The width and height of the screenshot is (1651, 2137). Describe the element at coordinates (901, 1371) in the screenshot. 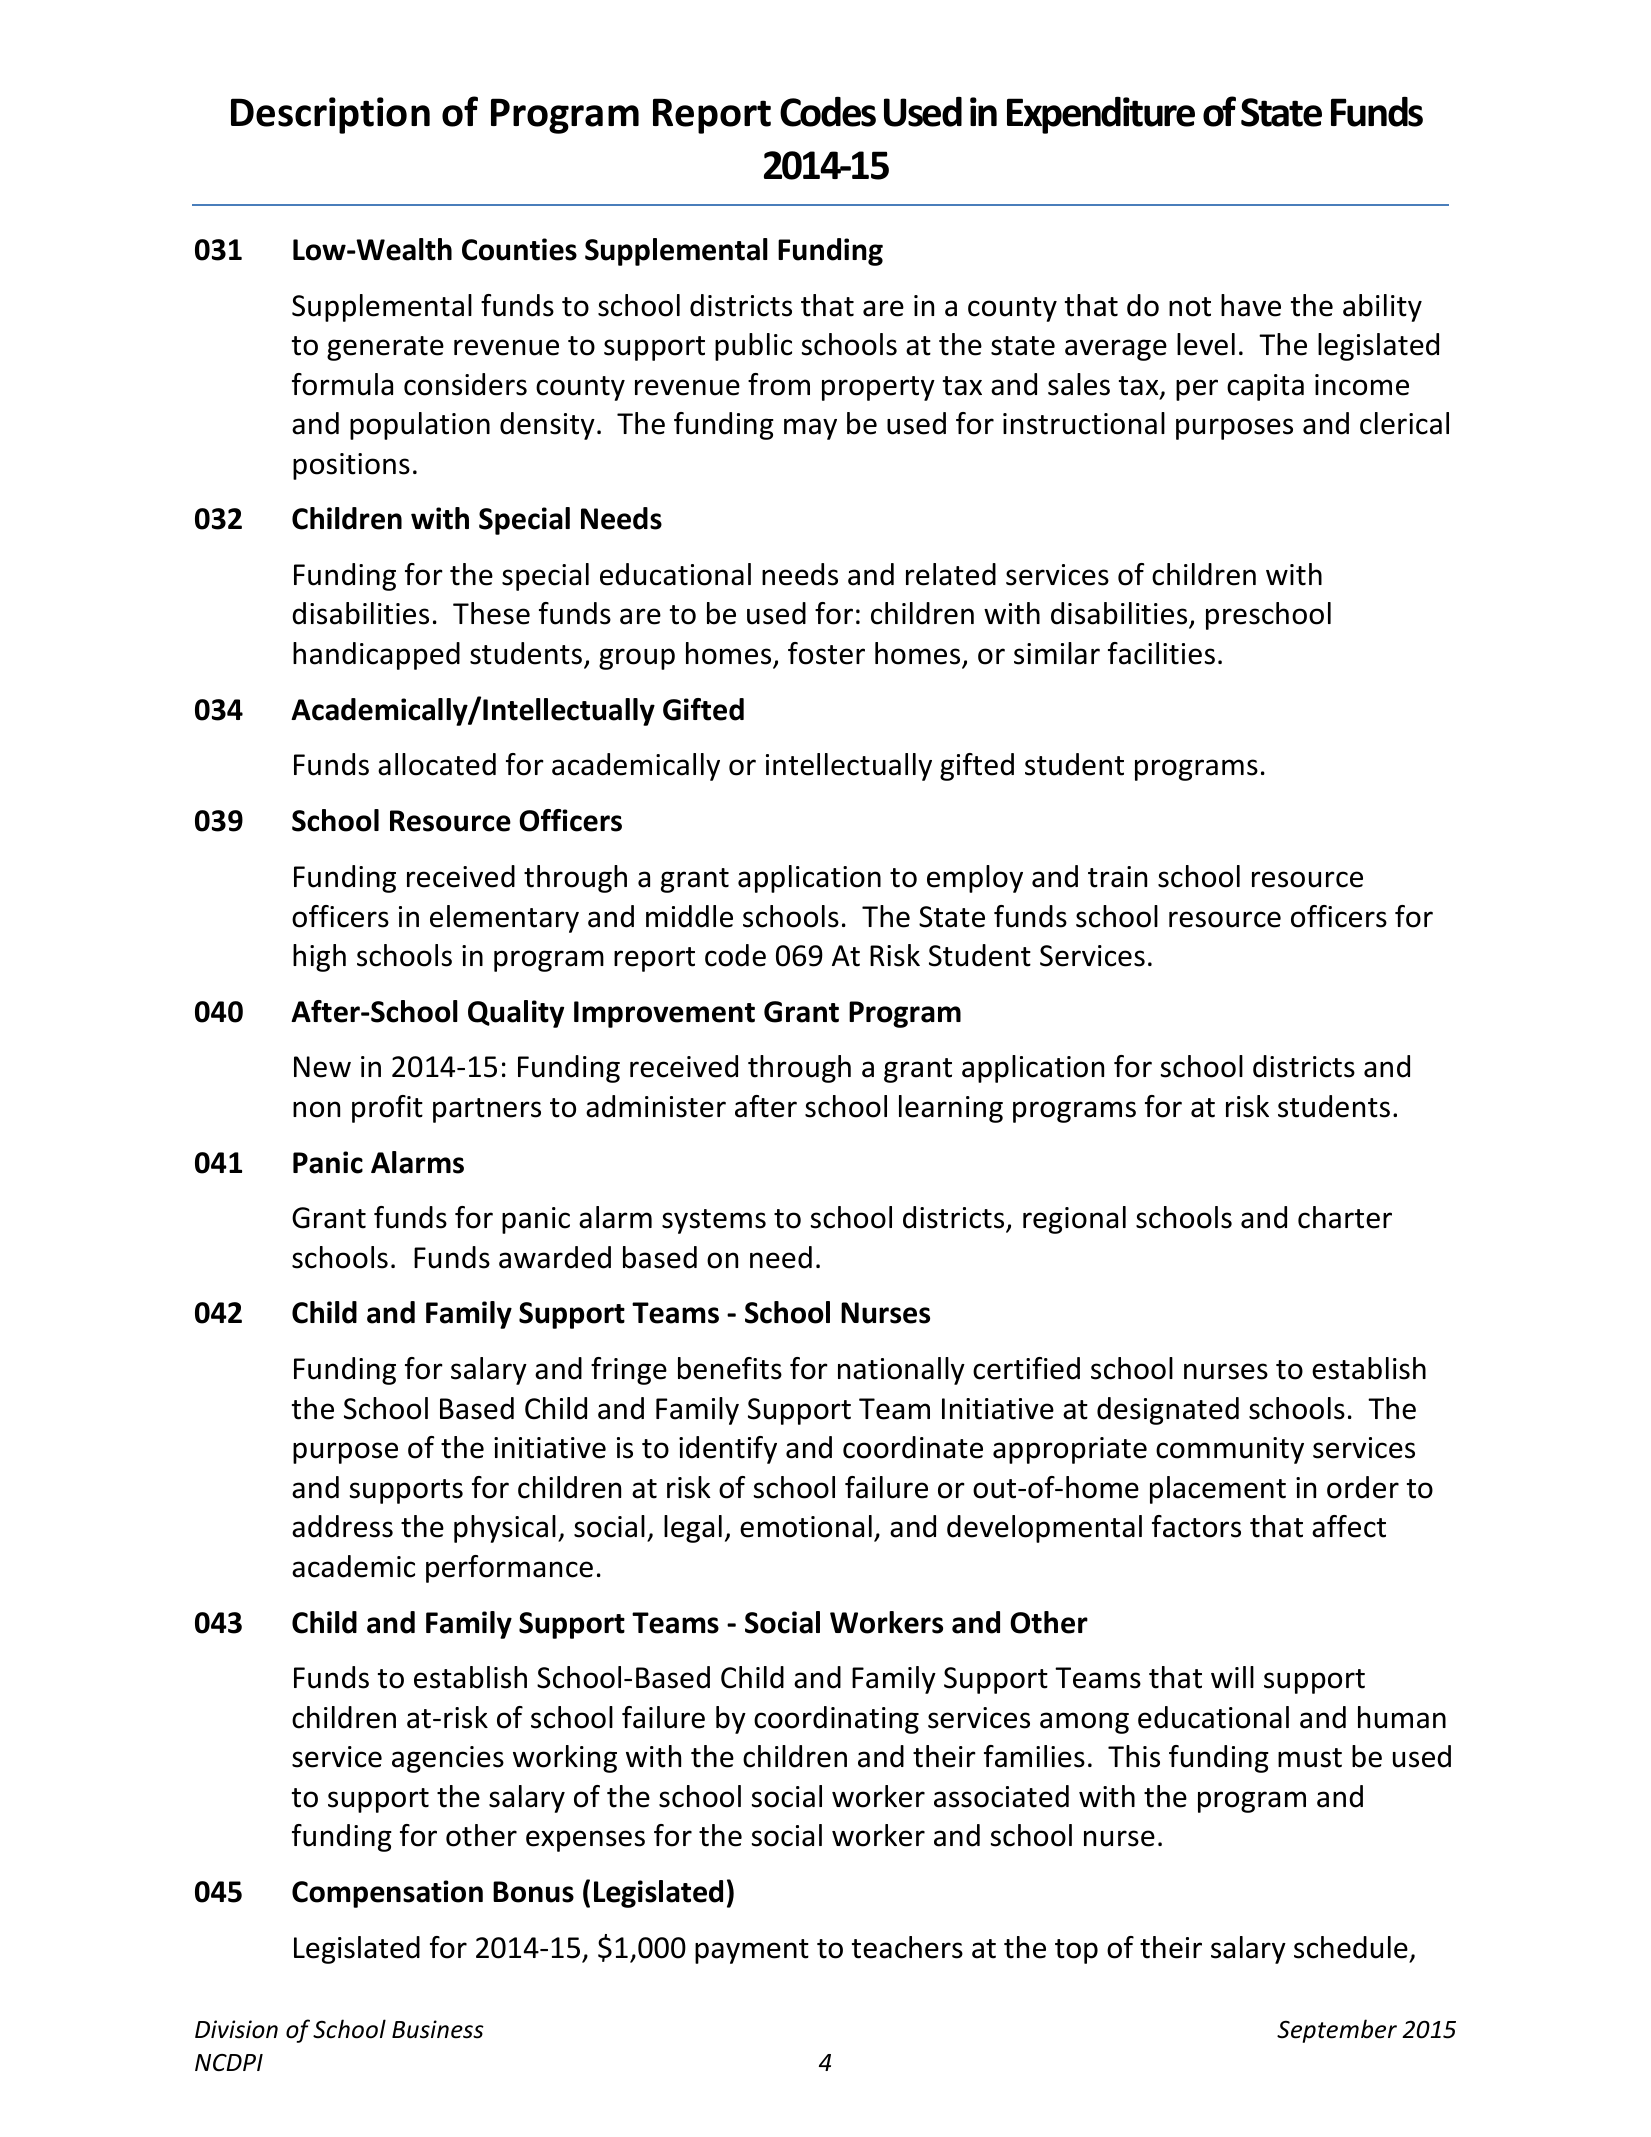

I see `nationally` at that location.
